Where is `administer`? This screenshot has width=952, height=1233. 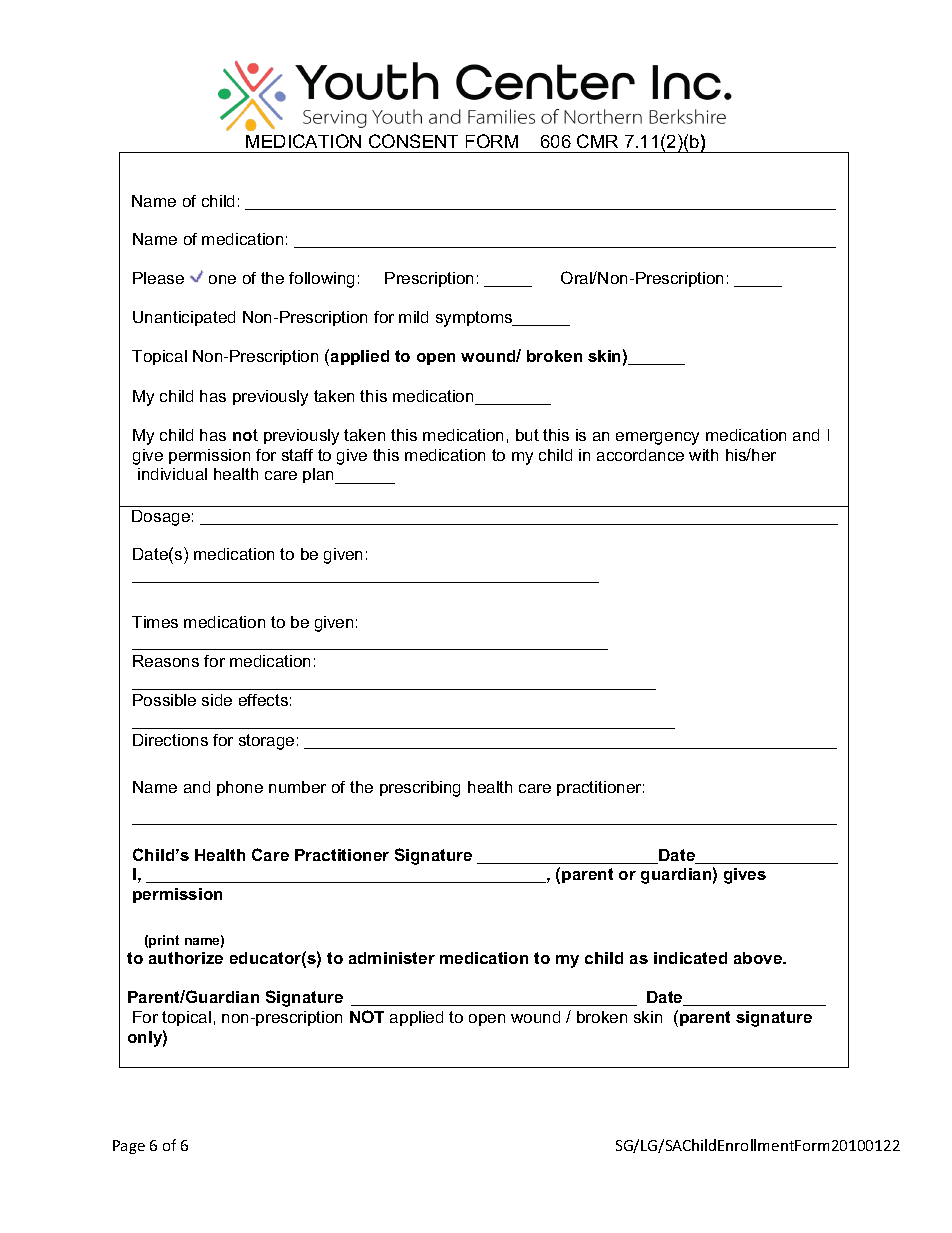
administer is located at coordinates (392, 958).
